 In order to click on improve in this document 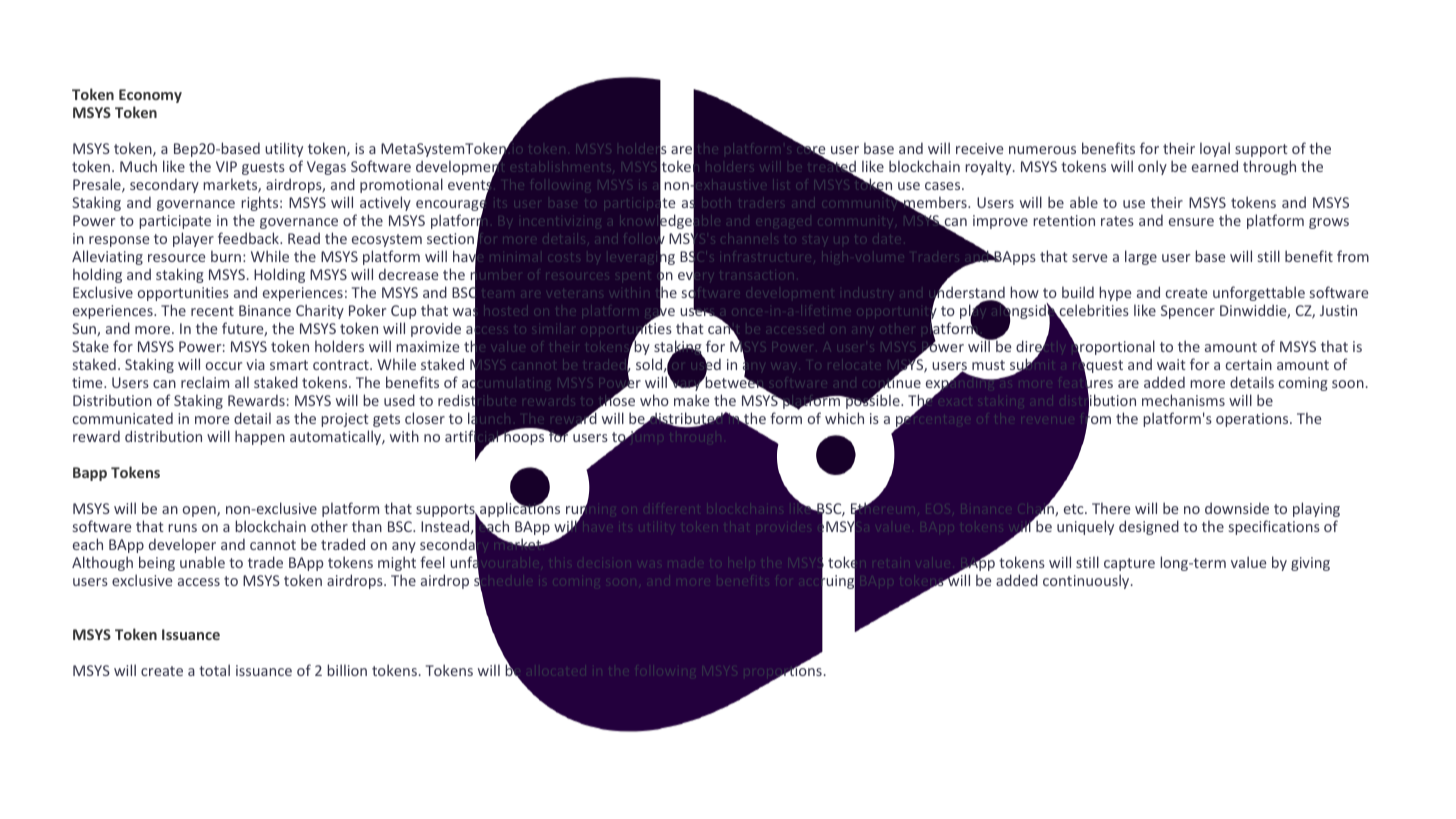, I will do `click(1000, 222)`.
